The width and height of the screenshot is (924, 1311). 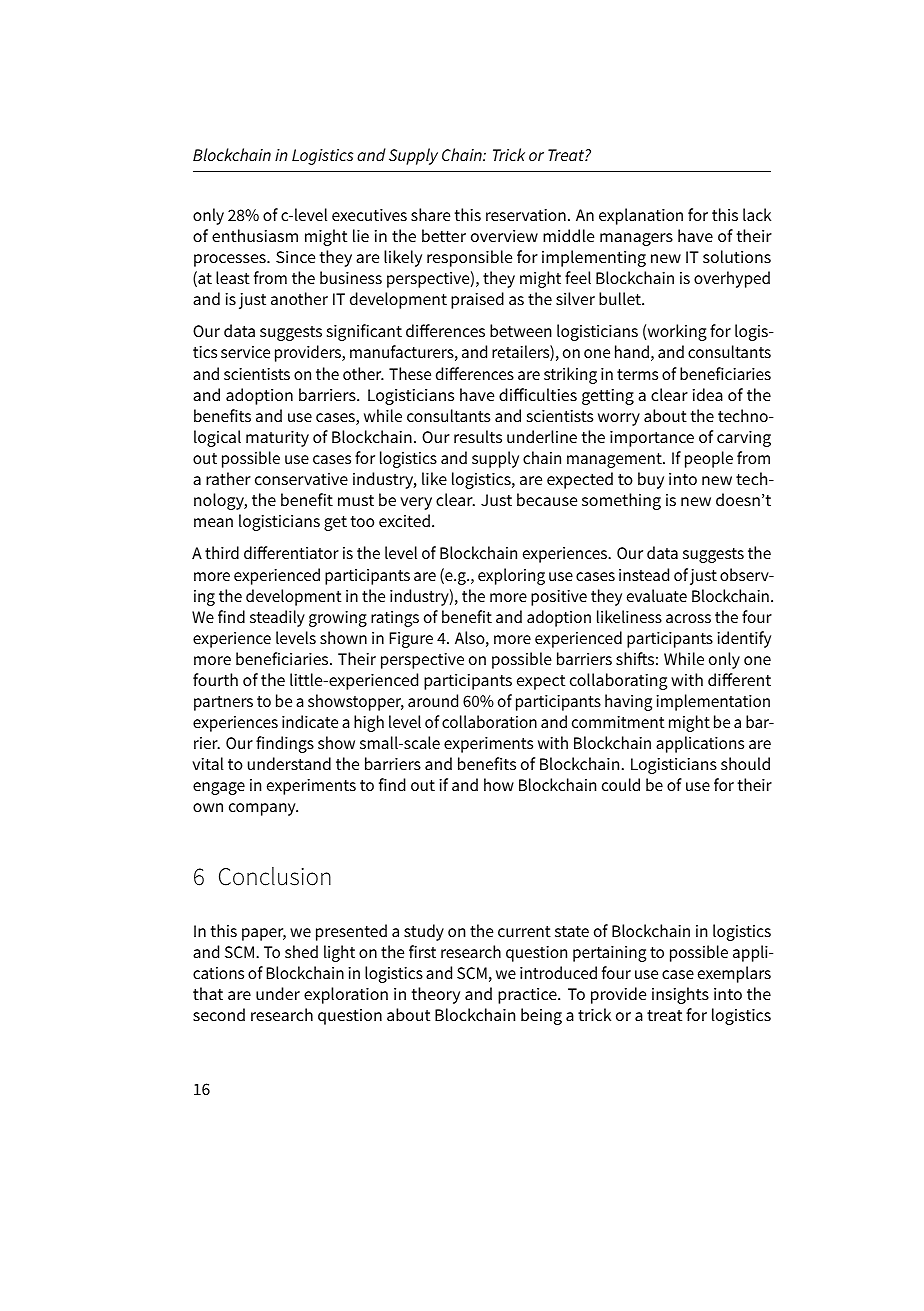 What do you see at coordinates (652, 439) in the screenshot?
I see `importance` at bounding box center [652, 439].
